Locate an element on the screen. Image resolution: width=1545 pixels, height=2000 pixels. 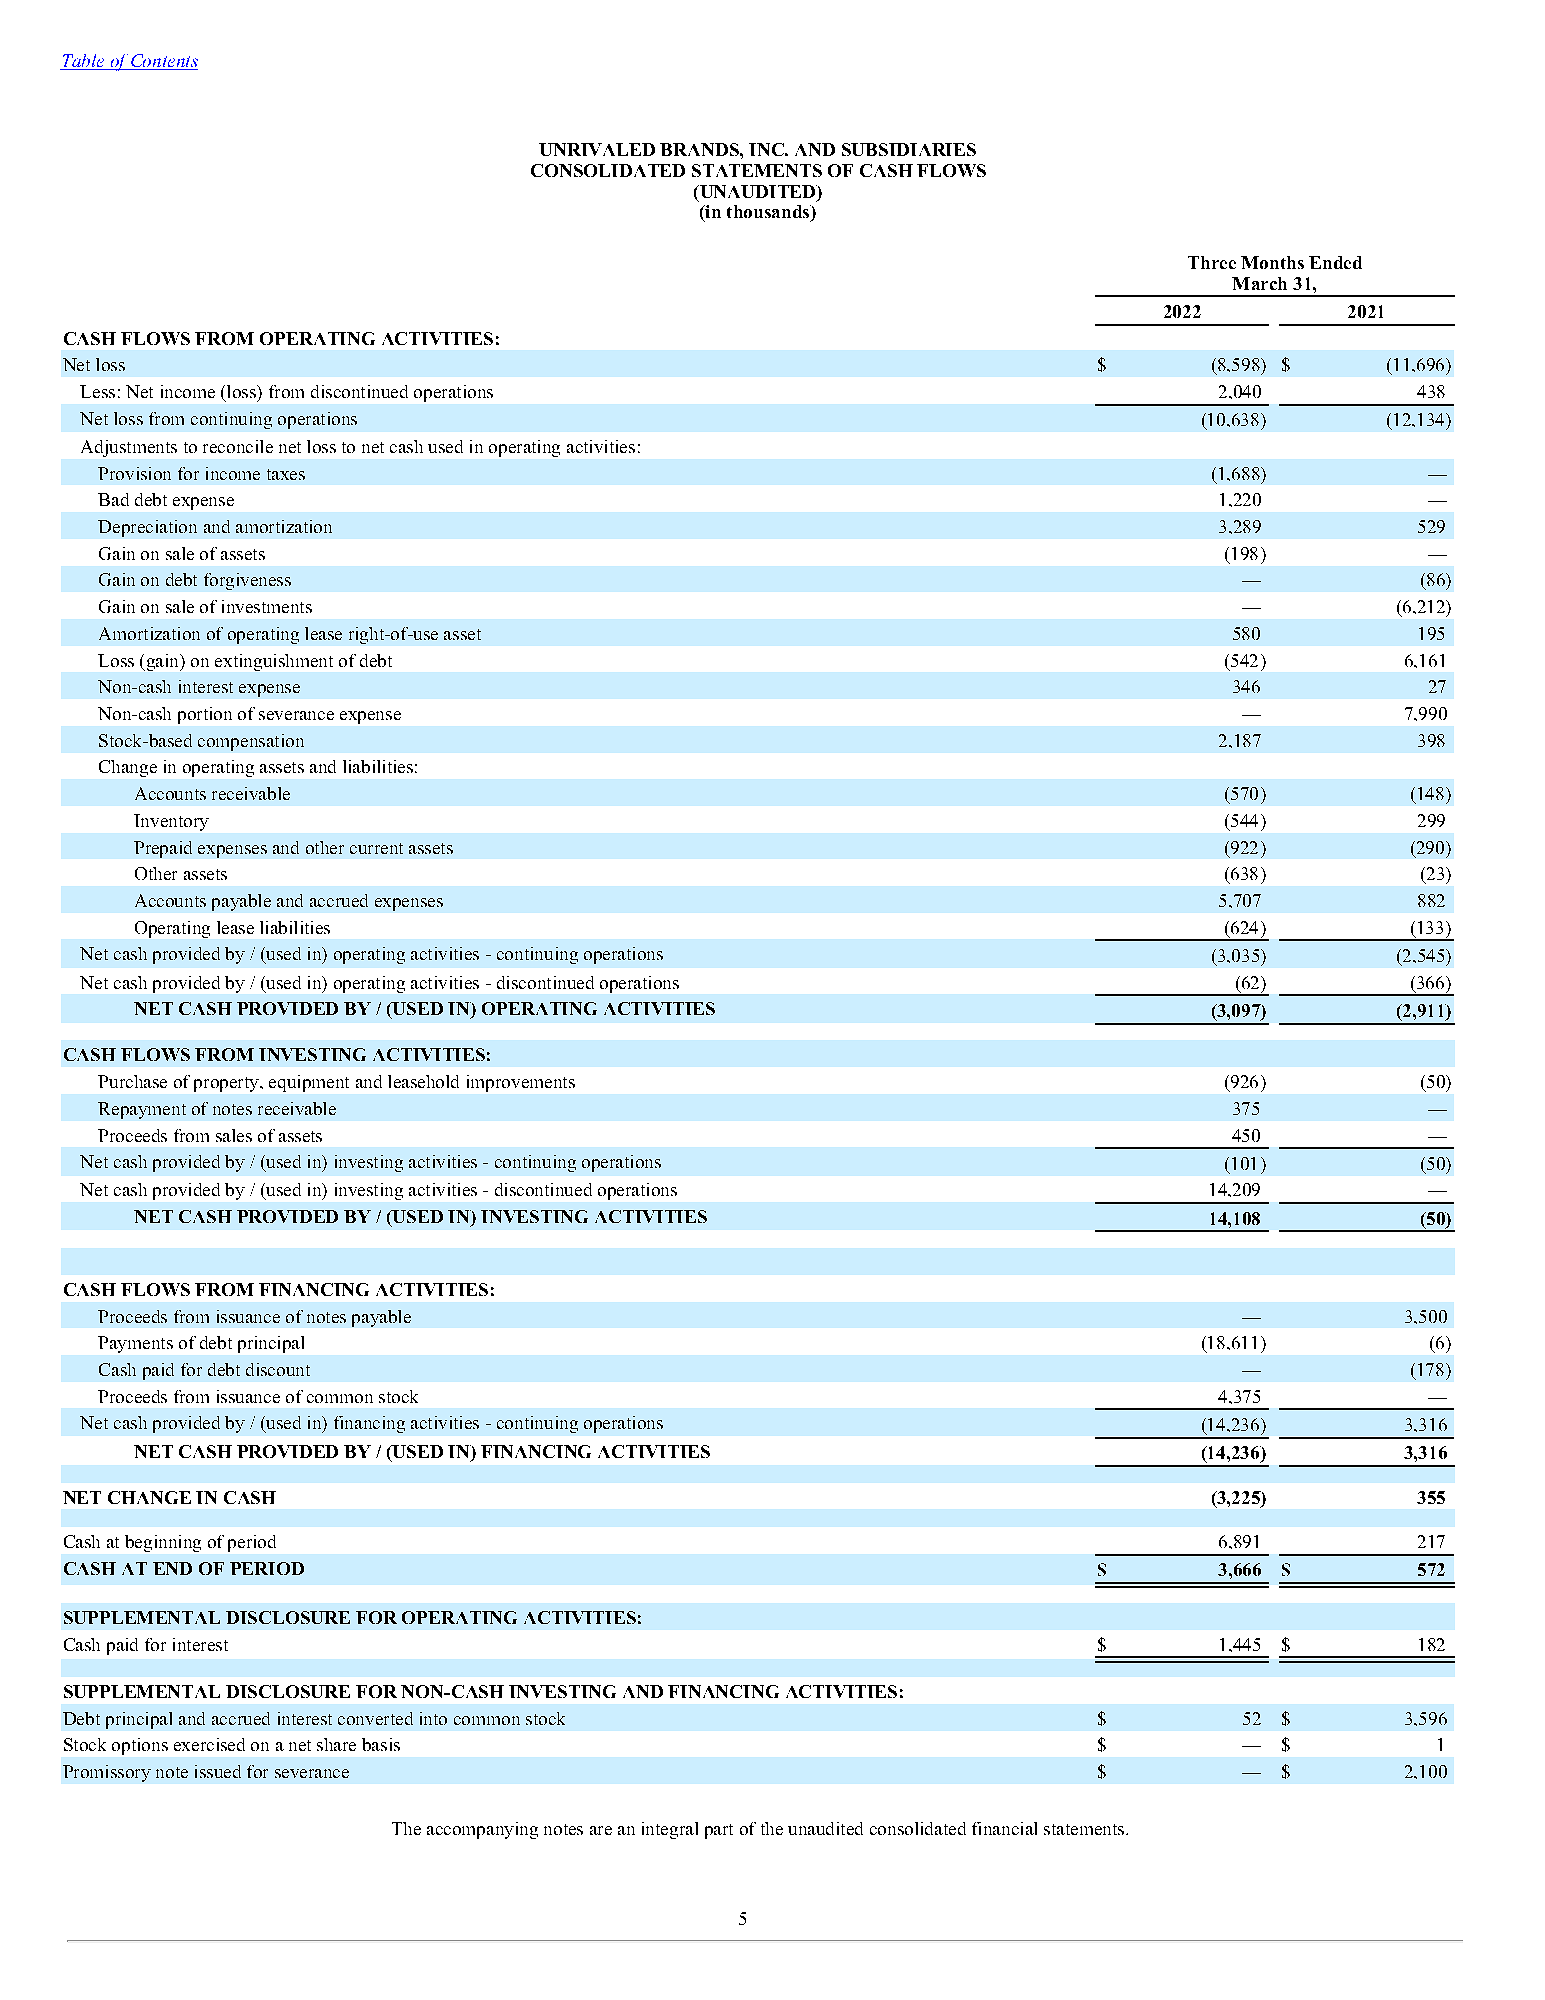
improvements is located at coordinates (521, 1083).
